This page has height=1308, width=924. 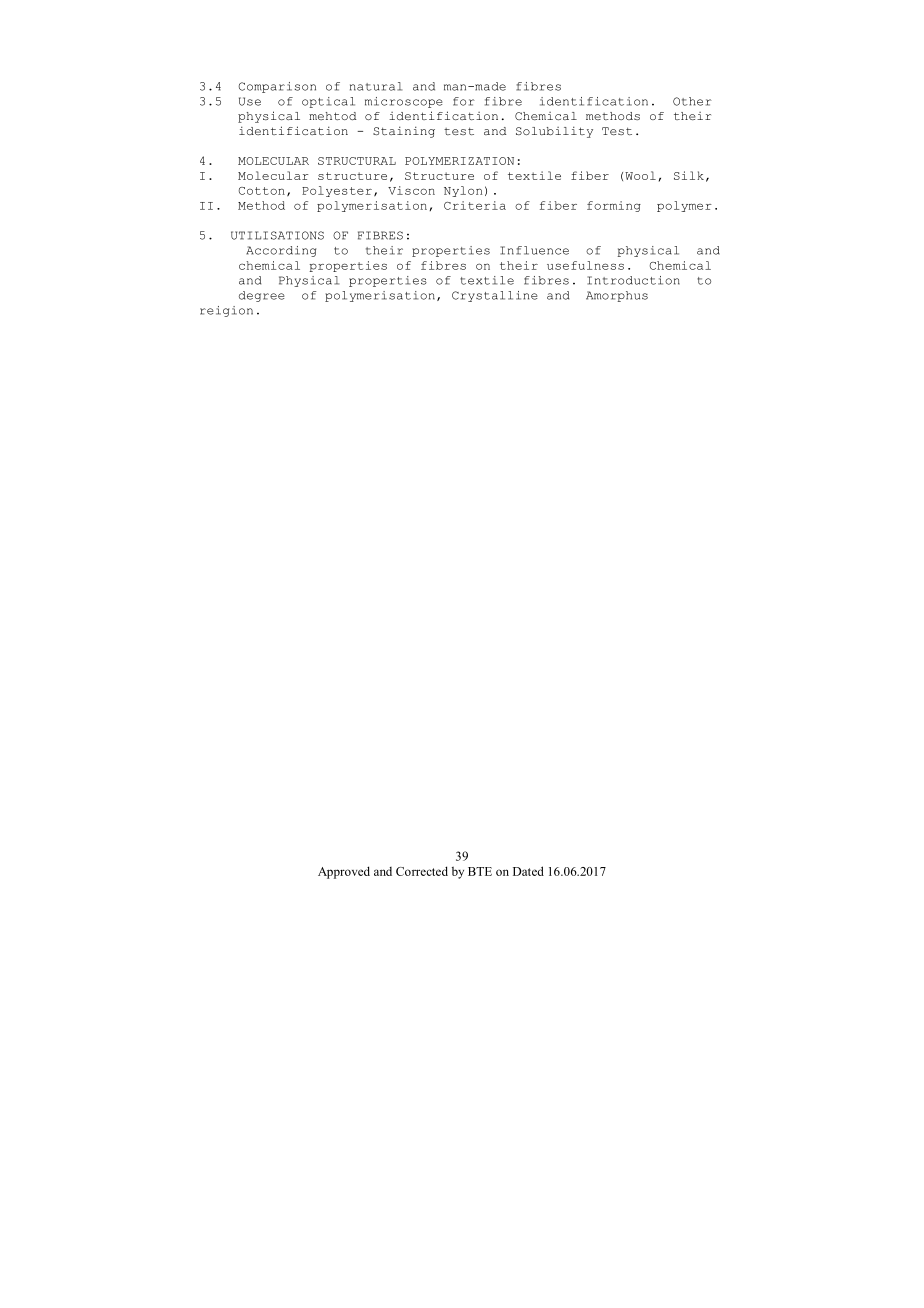 What do you see at coordinates (262, 296) in the page?
I see `degree` at bounding box center [262, 296].
